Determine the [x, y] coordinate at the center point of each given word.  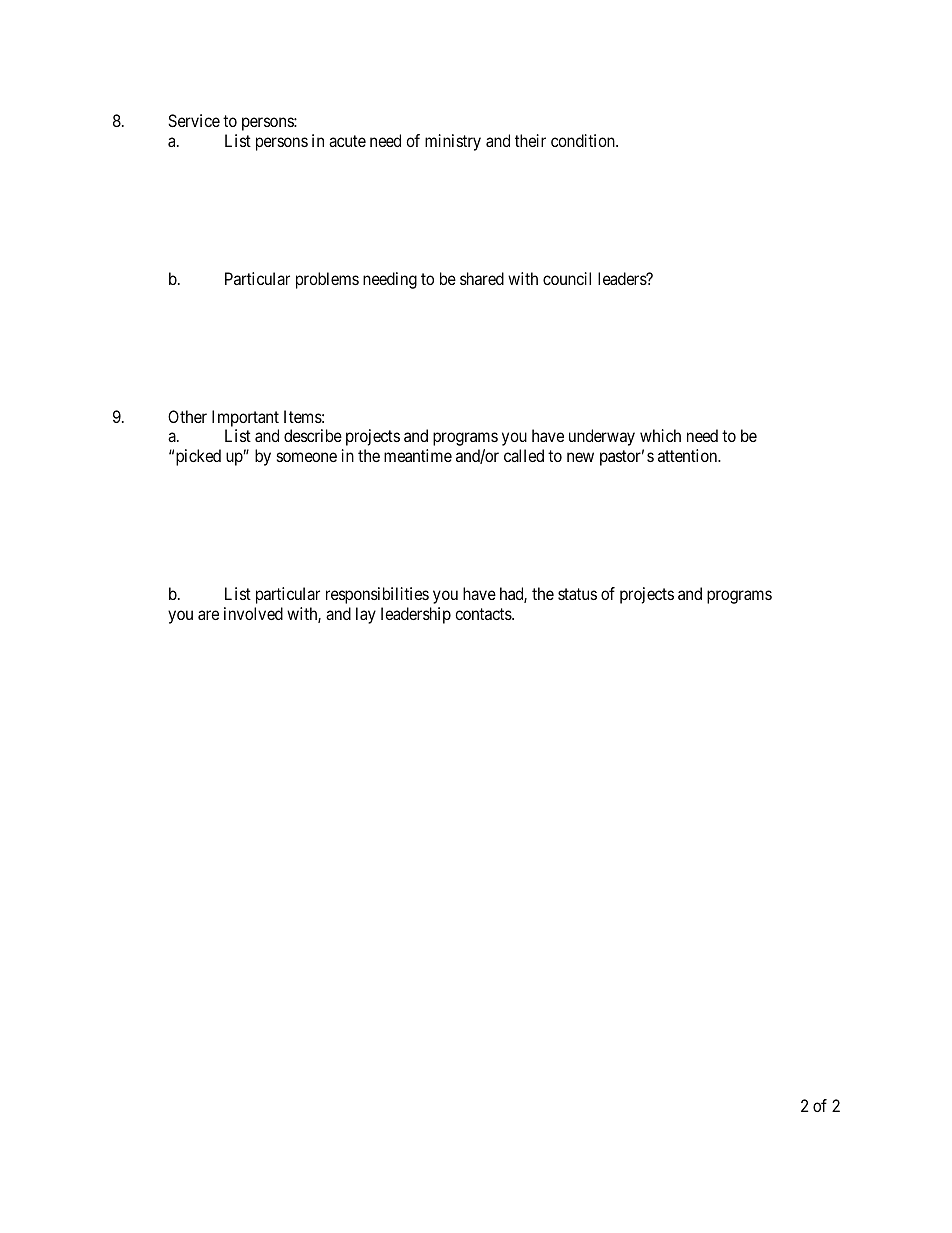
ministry [453, 142]
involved [253, 613]
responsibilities [377, 595]
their [530, 140]
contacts [484, 614]
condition [584, 140]
